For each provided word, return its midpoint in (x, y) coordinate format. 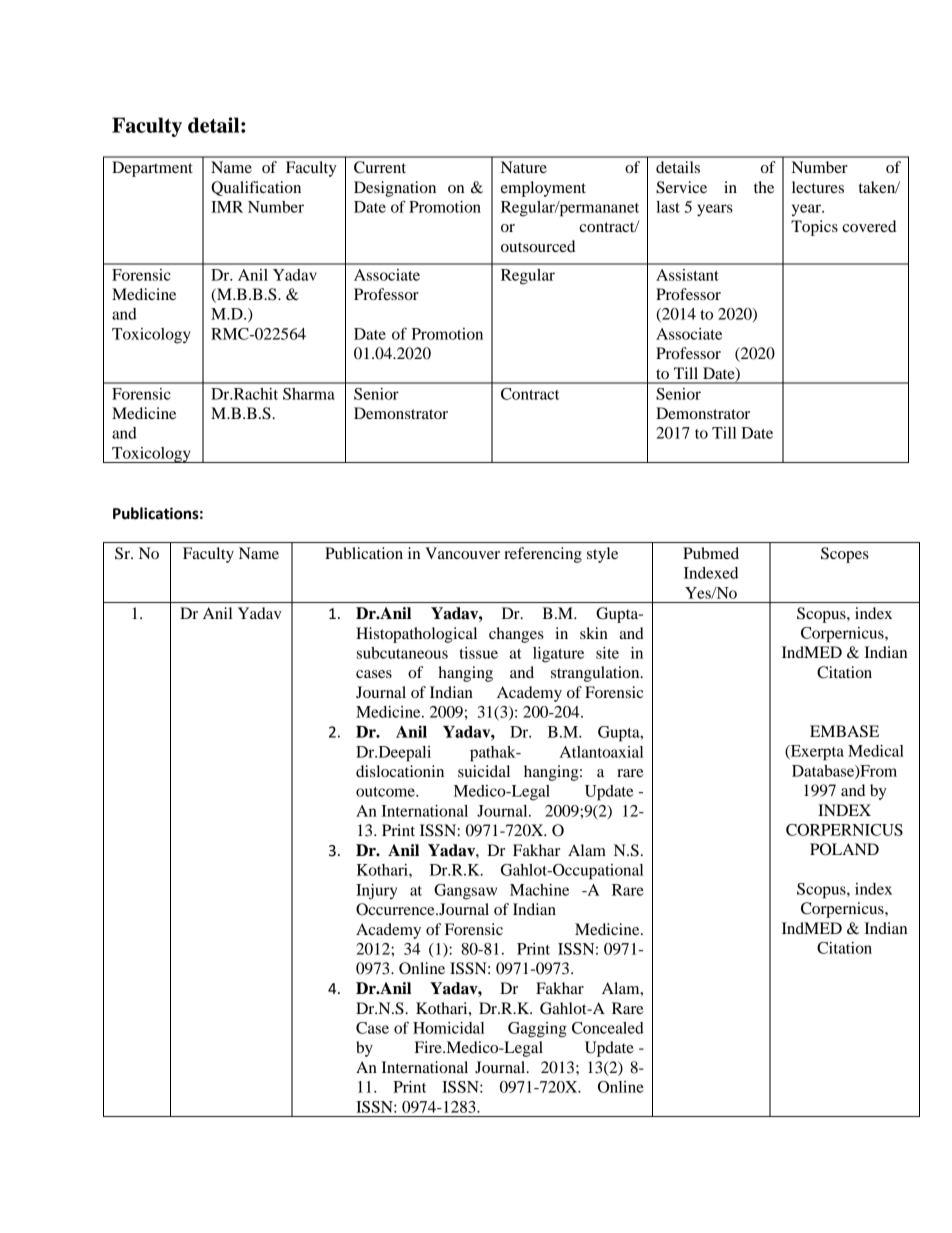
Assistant (687, 275)
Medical (876, 751)
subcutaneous (402, 653)
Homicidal (448, 1028)
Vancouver (462, 553)
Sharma (309, 394)
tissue (478, 653)
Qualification (256, 188)
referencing (543, 555)
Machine (539, 890)
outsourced (538, 246)
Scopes (845, 555)
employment (543, 189)
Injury (376, 892)
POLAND (844, 849)
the (764, 187)
